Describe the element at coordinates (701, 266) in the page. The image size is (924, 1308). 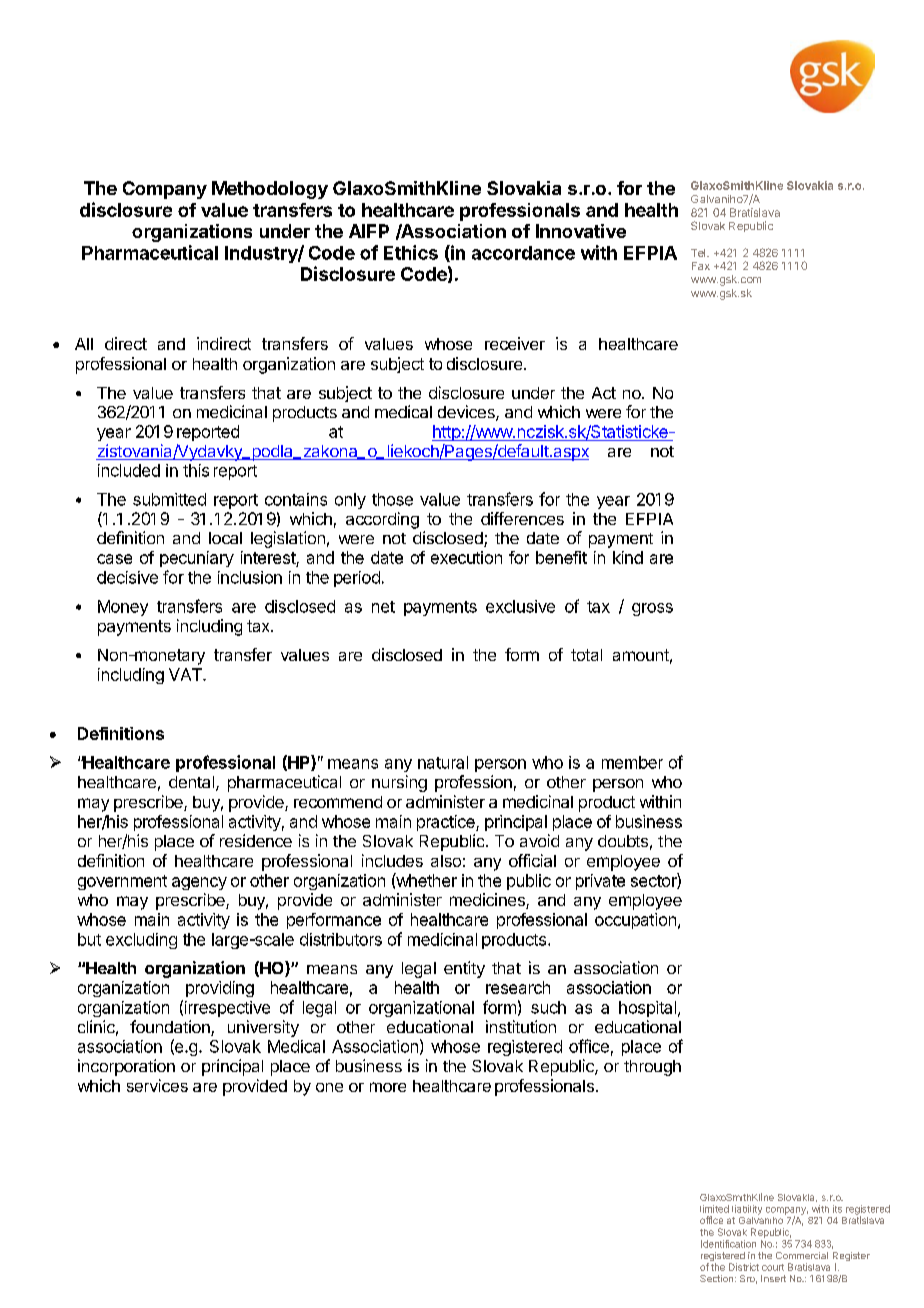
I see `Fax` at that location.
